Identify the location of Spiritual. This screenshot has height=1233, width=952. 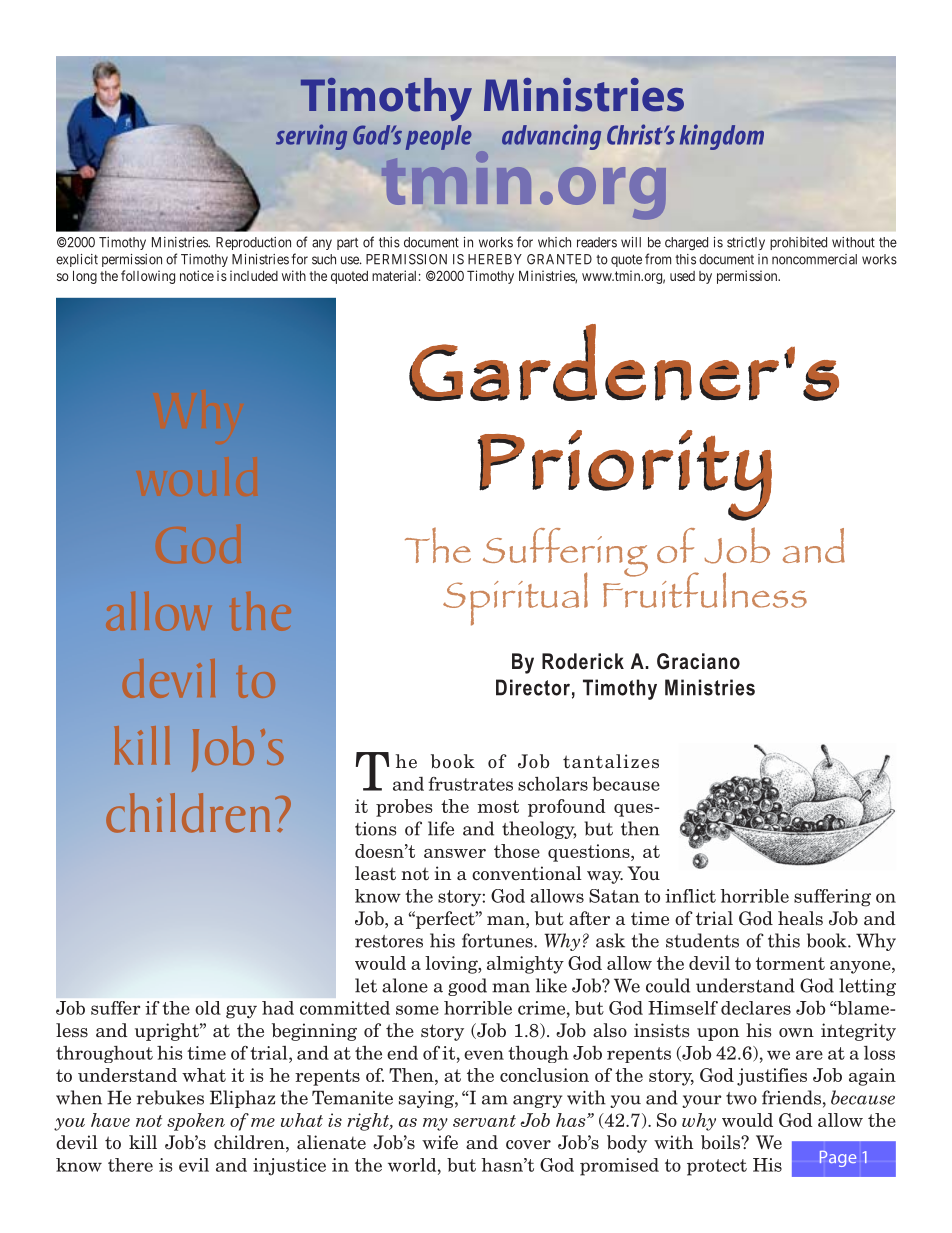
(515, 599).
